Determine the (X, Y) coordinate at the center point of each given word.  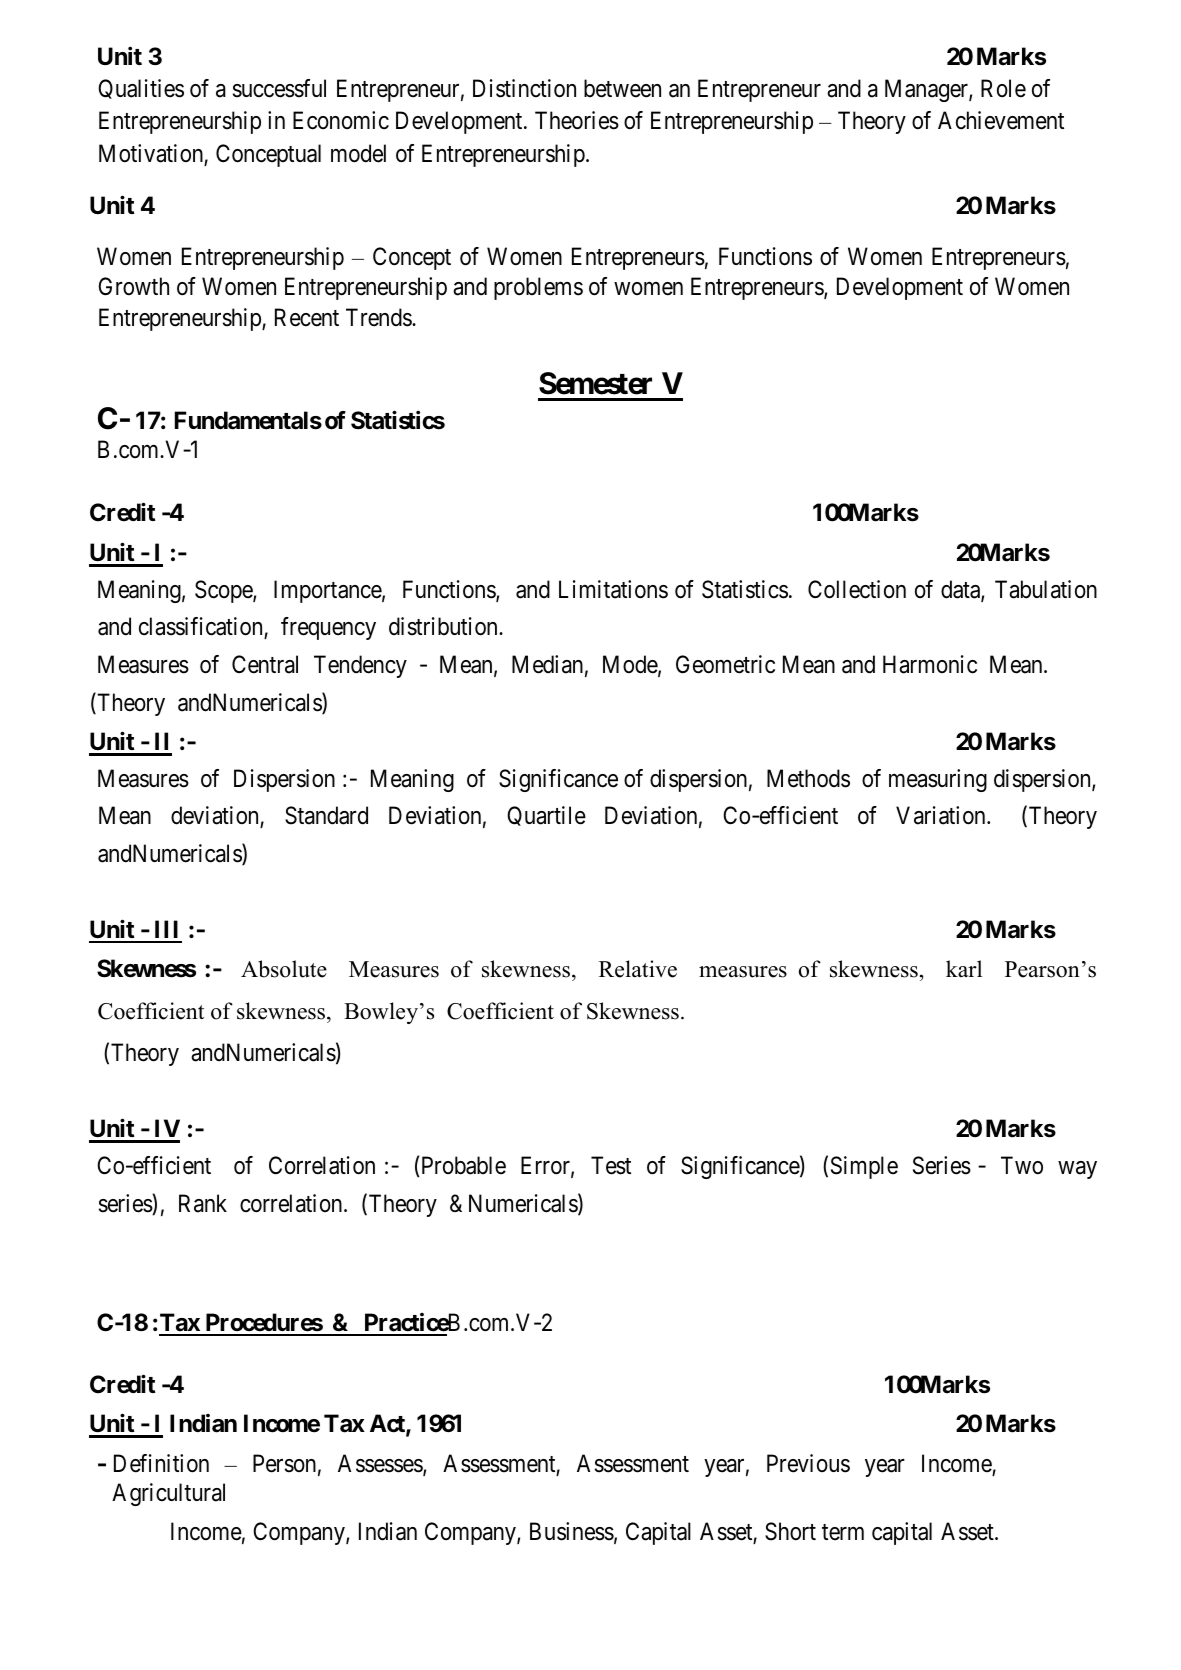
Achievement (1001, 120)
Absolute (284, 969)
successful (279, 88)
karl (964, 968)
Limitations (613, 589)
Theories (577, 120)
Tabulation (1046, 589)
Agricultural (168, 1494)
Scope (224, 591)
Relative (638, 969)
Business (572, 1531)
